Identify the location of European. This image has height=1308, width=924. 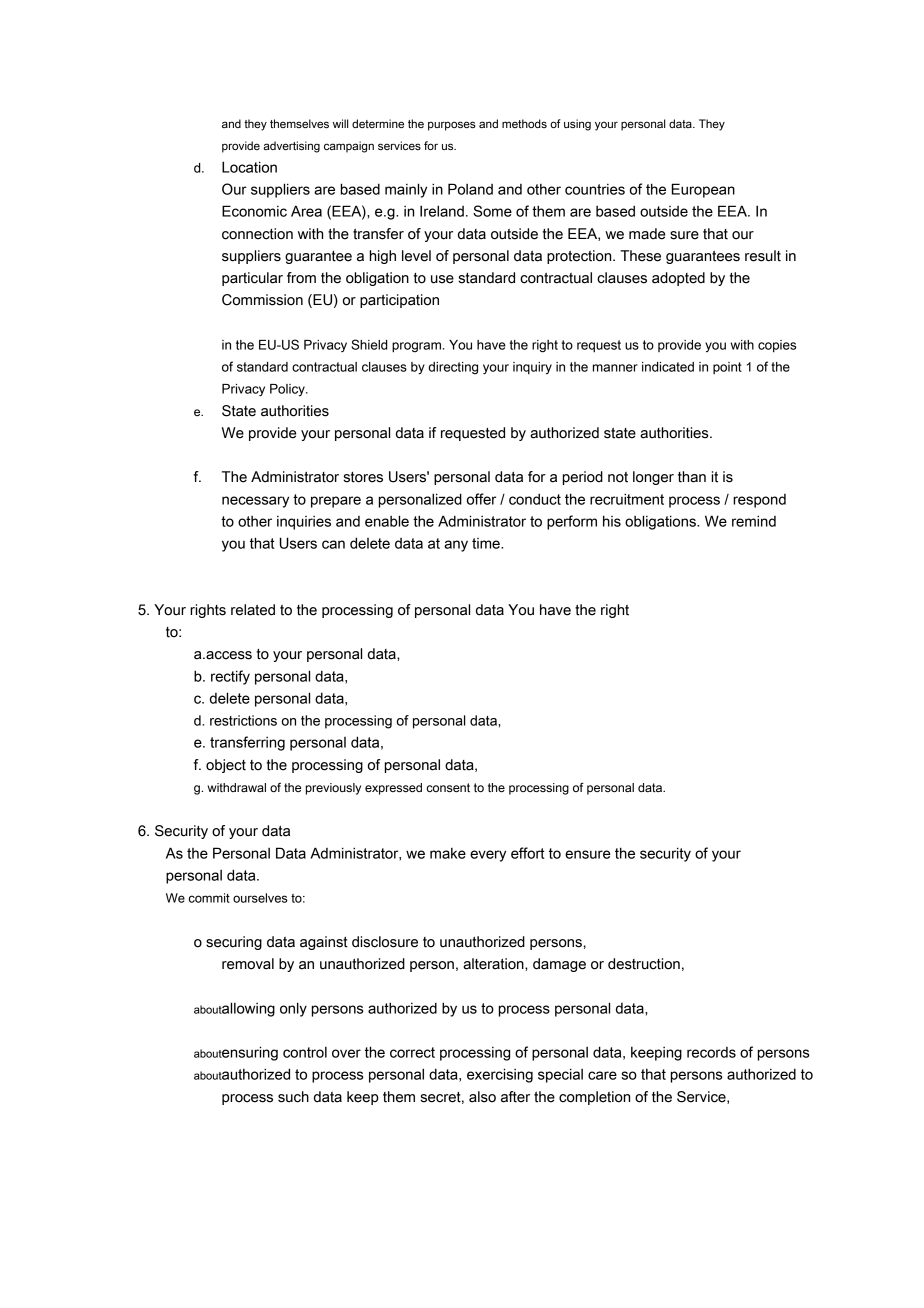
(703, 190).
